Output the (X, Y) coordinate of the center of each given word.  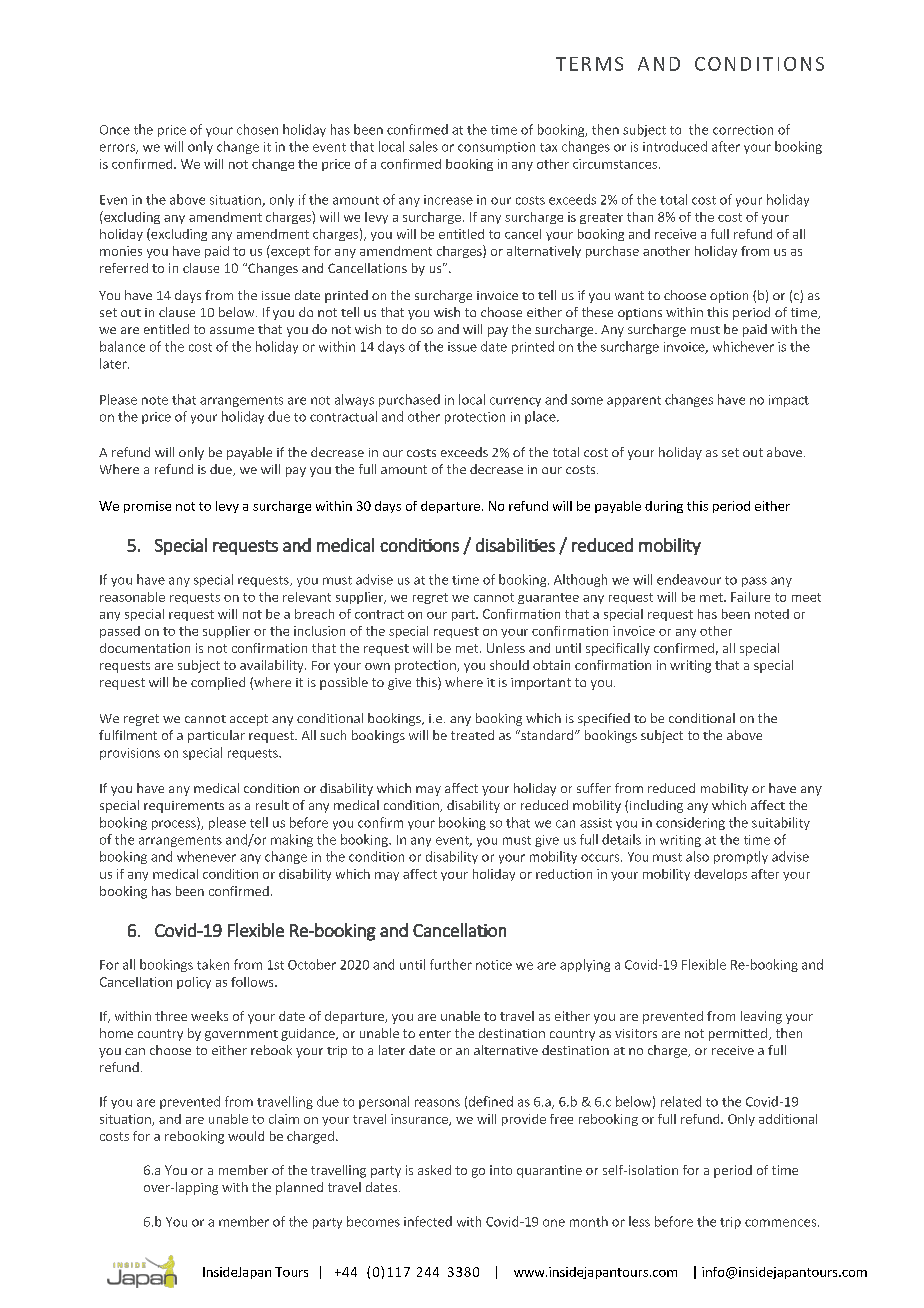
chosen (257, 129)
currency (515, 402)
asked (434, 1170)
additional (788, 1119)
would (246, 1136)
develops (720, 875)
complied (218, 683)
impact (789, 401)
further (451, 964)
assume (232, 330)
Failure (750, 597)
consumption (496, 148)
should (509, 665)
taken (213, 964)
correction (743, 130)
